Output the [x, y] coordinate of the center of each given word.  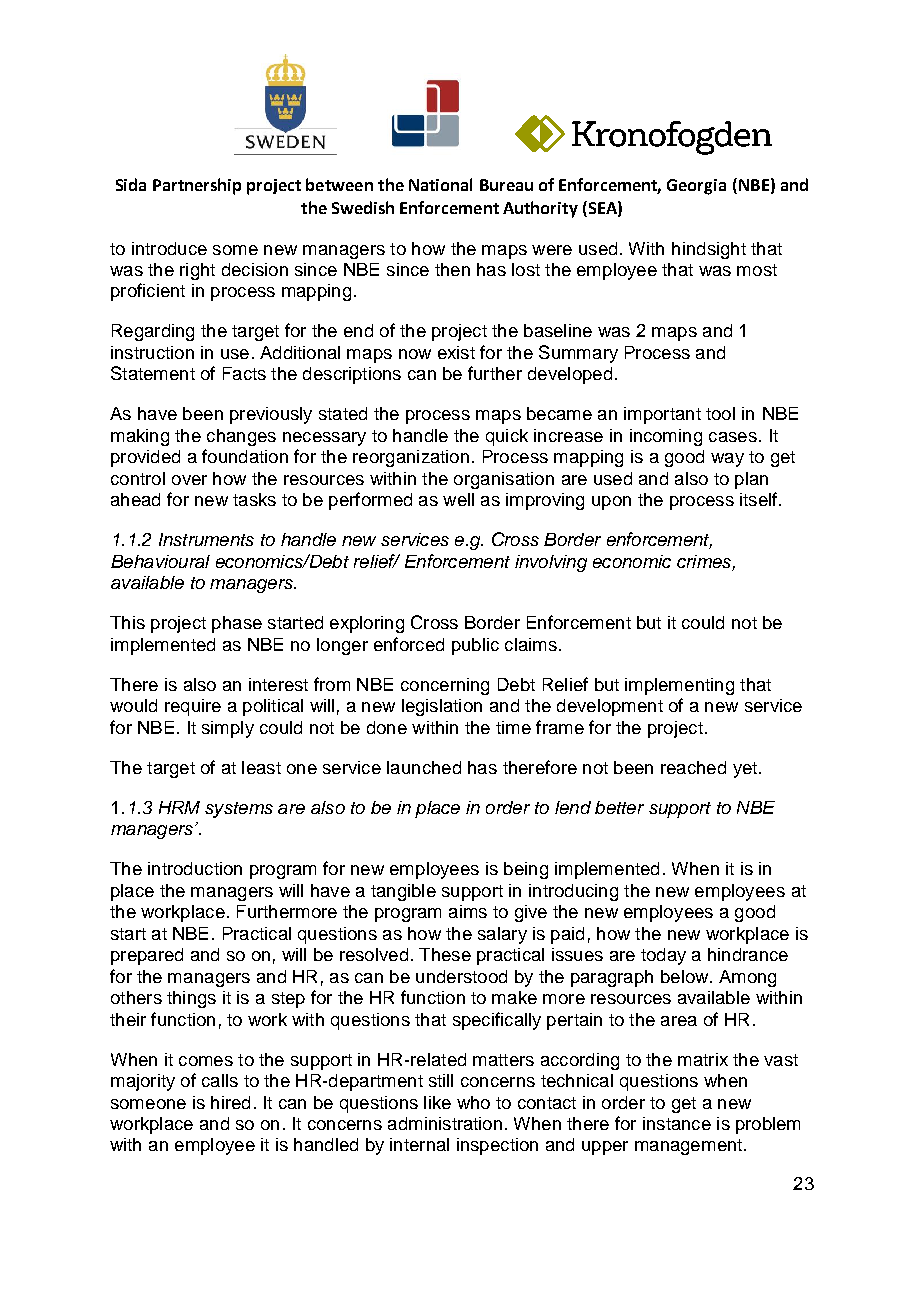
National [440, 184]
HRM [179, 807]
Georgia [696, 187]
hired [230, 1102]
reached [693, 767]
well [458, 499]
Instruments [206, 539]
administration [445, 1123]
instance [677, 1123]
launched [424, 767]
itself [760, 499]
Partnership [197, 186]
